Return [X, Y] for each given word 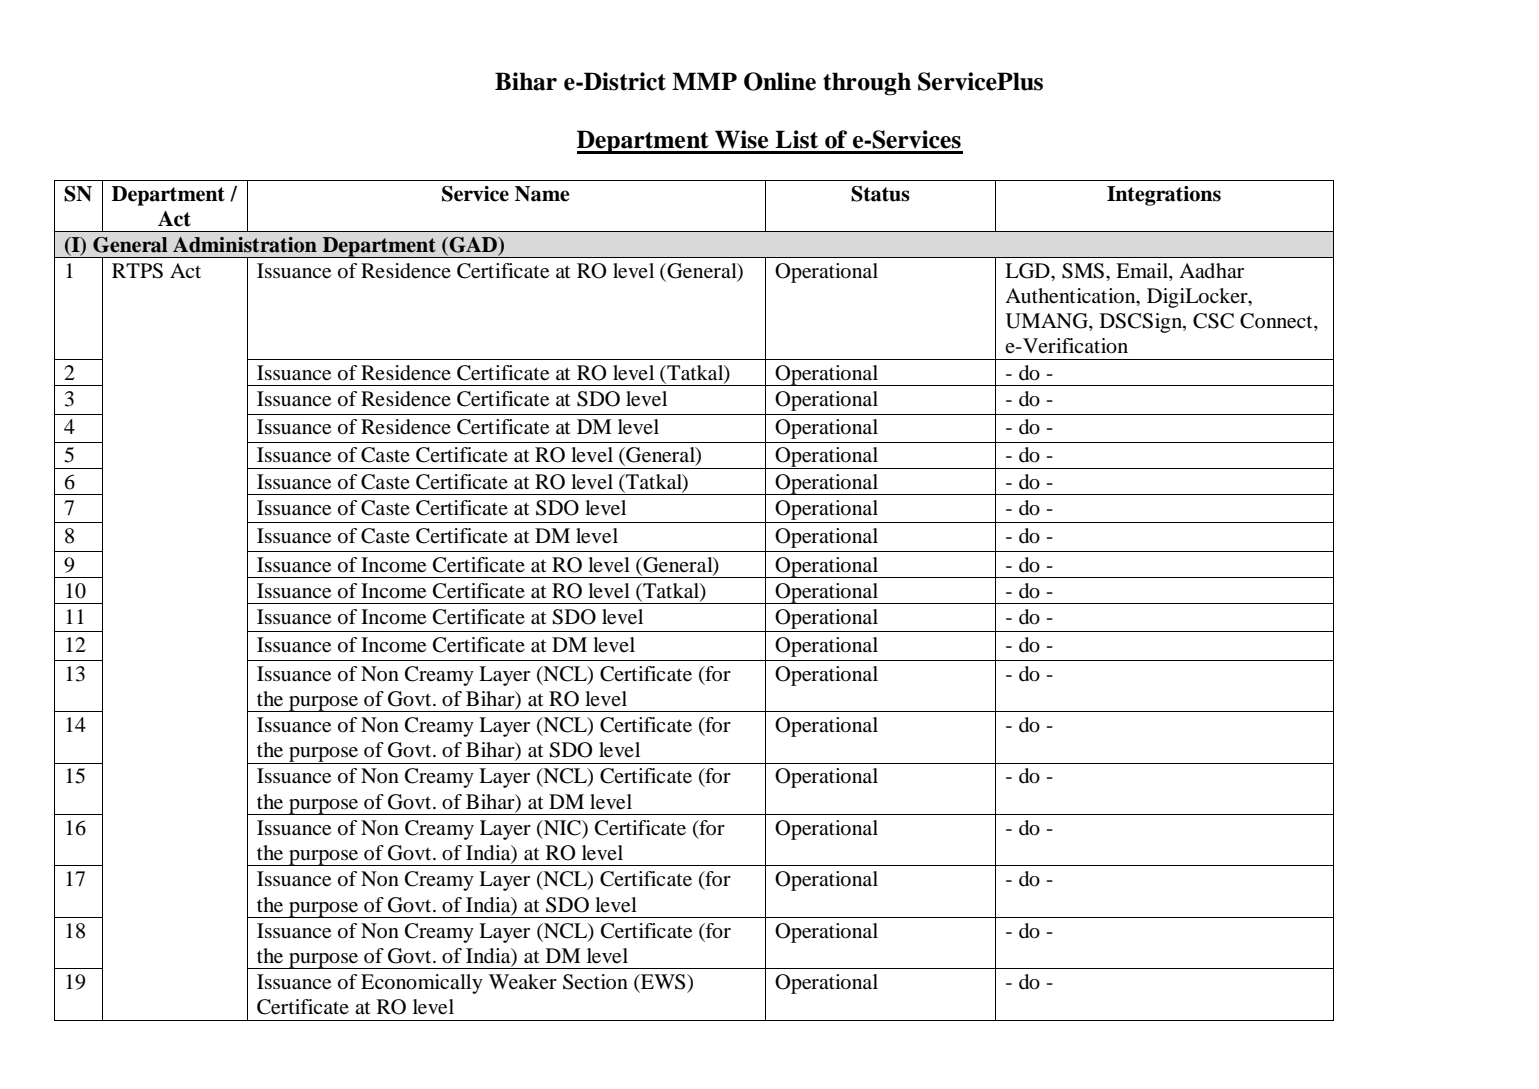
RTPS [137, 271]
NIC [562, 829]
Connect [1277, 322]
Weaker [523, 982]
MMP [704, 81]
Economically [422, 984]
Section [595, 982]
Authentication [1071, 297]
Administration [245, 245]
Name [542, 194]
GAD [473, 246]
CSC [1213, 321]
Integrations [1164, 196]
